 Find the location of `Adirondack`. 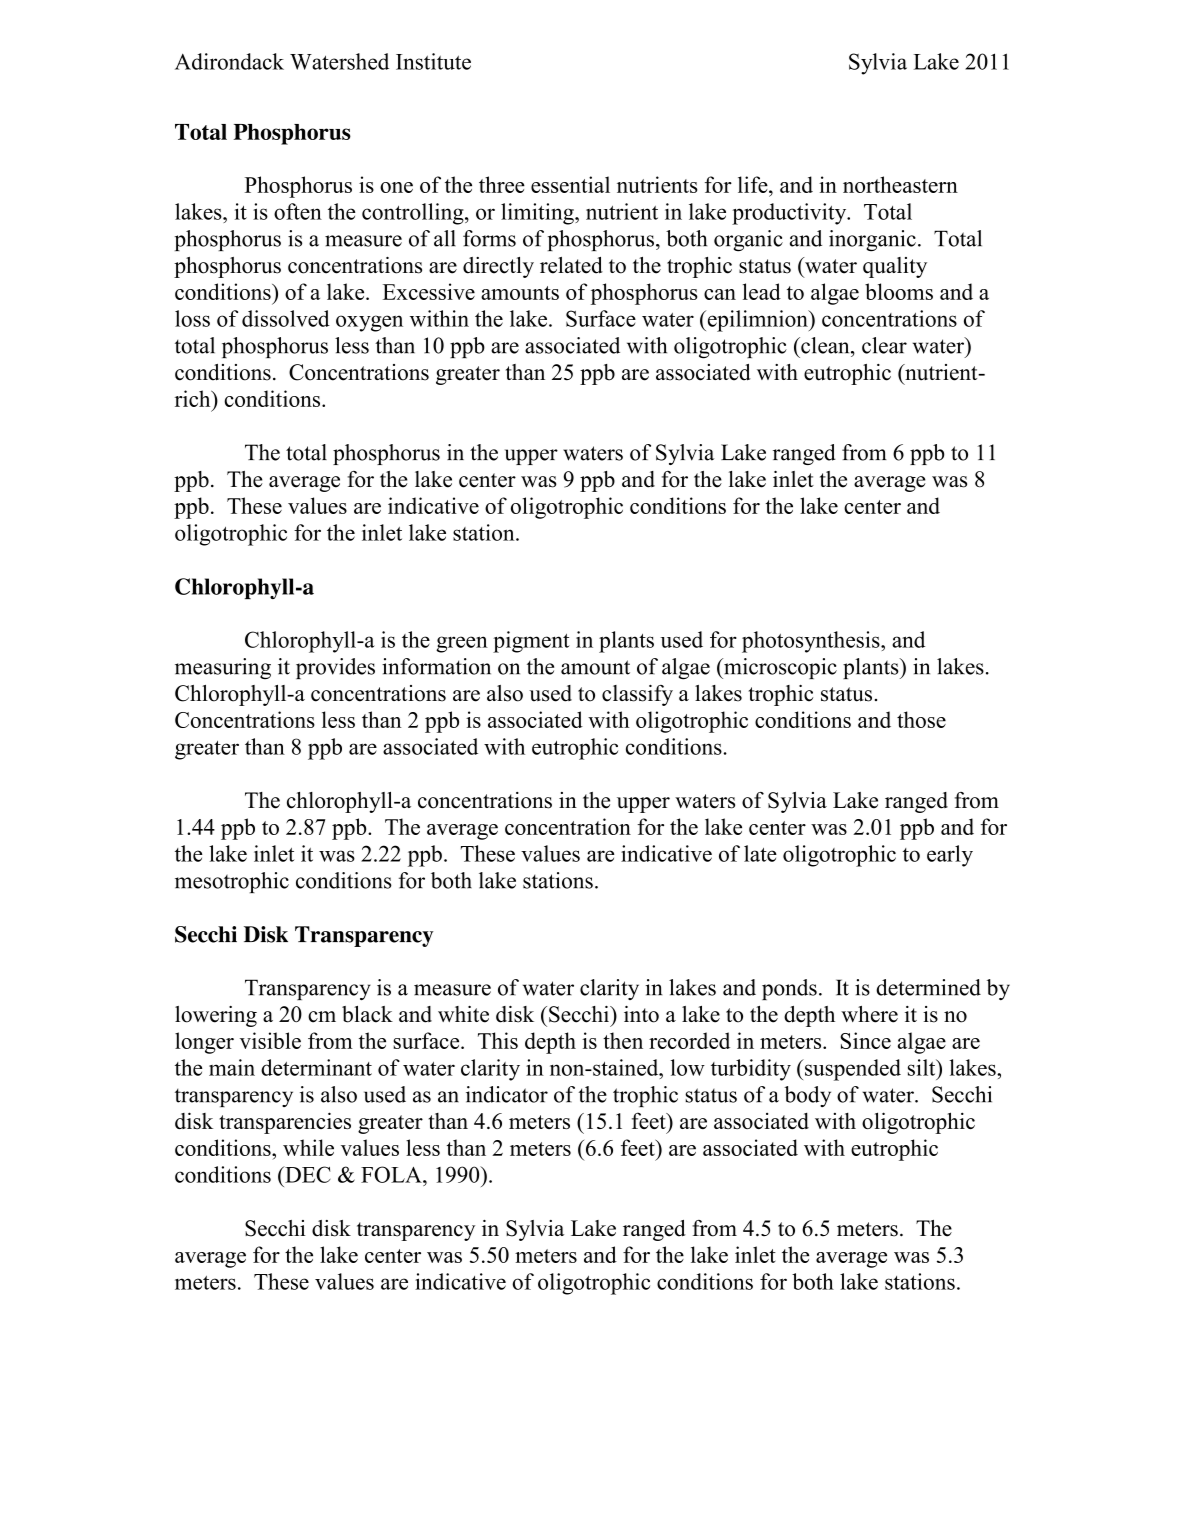

Adirondack is located at coordinates (229, 61).
